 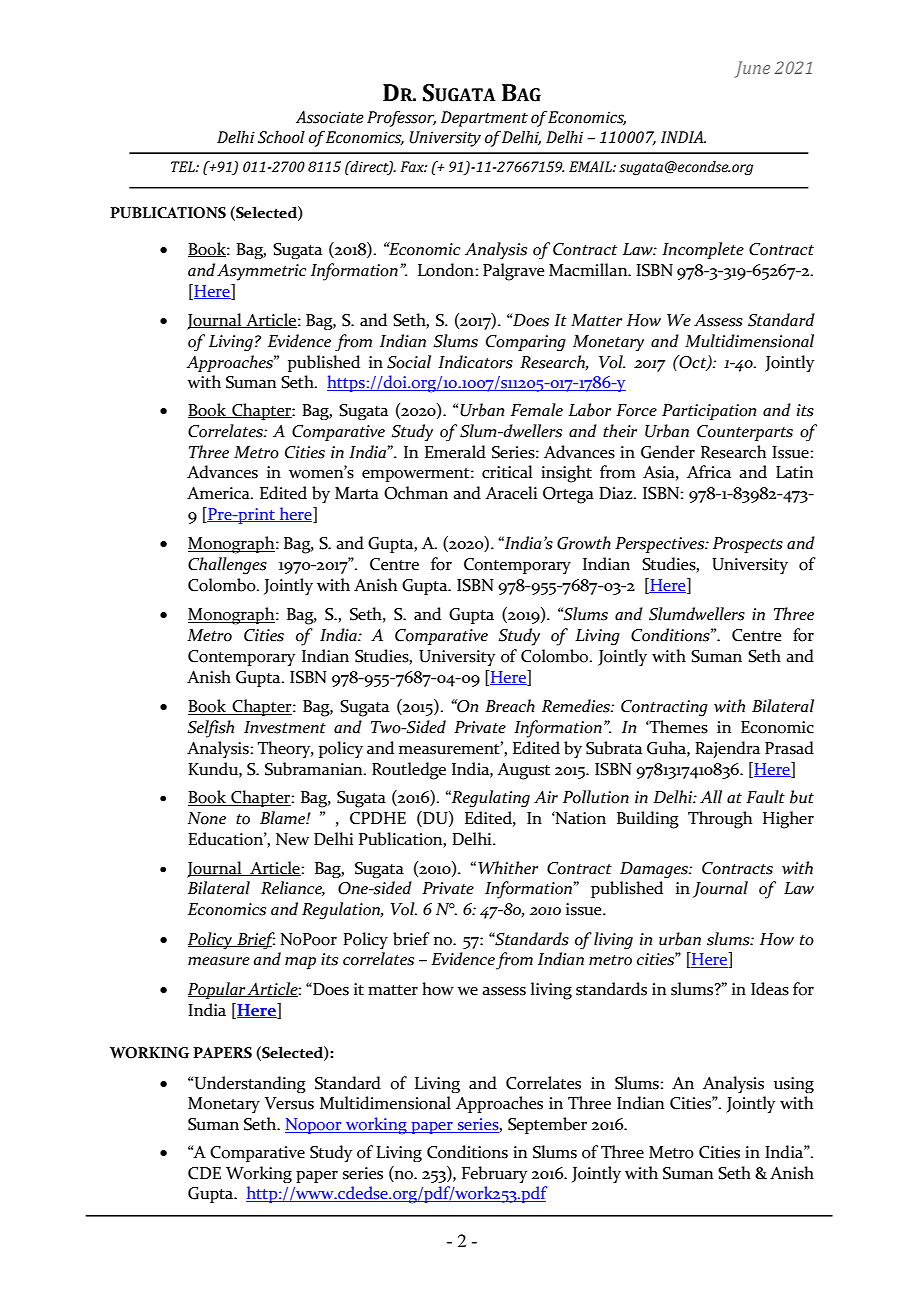 What do you see at coordinates (745, 433) in the screenshot?
I see `Counterparts` at bounding box center [745, 433].
